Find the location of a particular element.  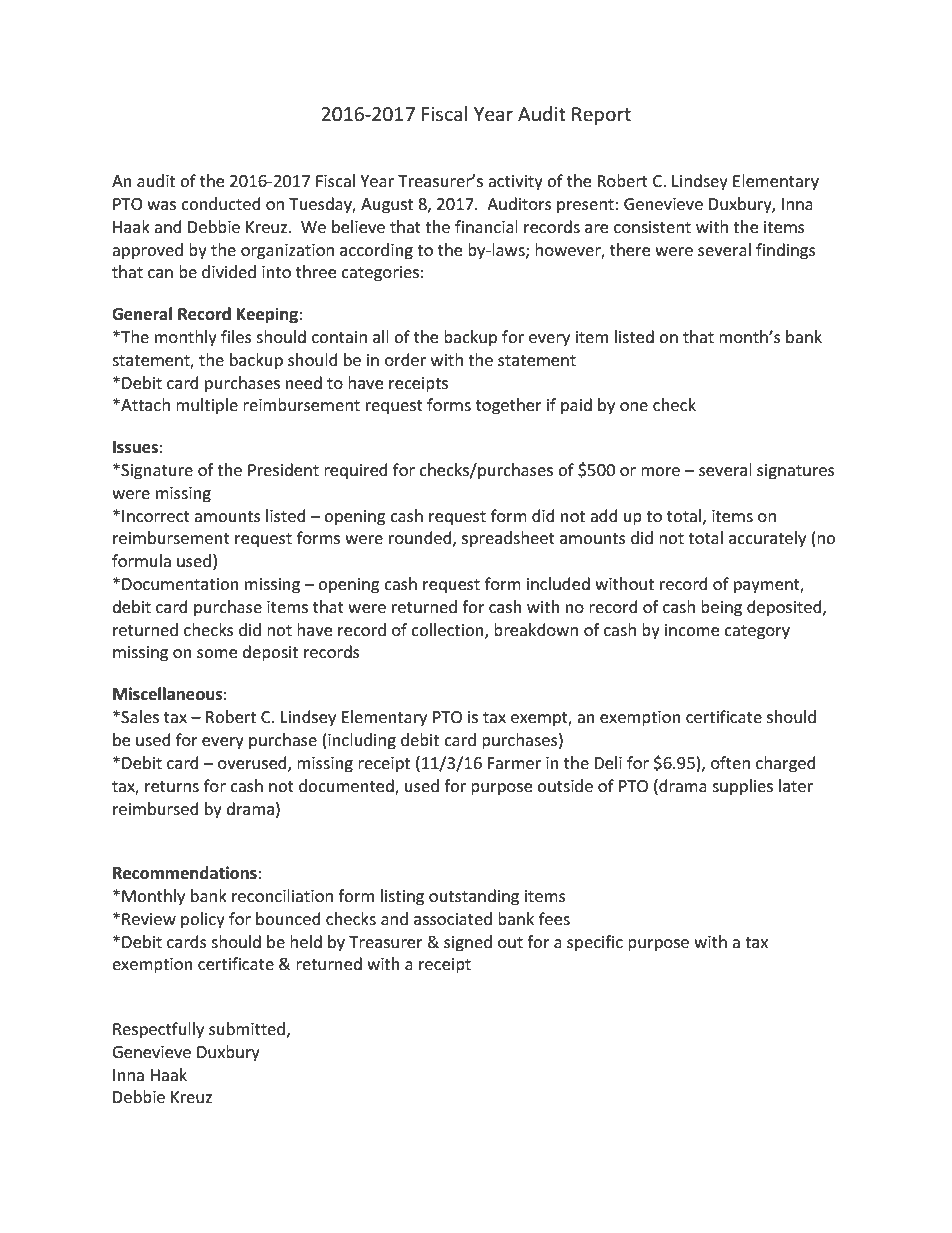

Report is located at coordinates (601, 116).
